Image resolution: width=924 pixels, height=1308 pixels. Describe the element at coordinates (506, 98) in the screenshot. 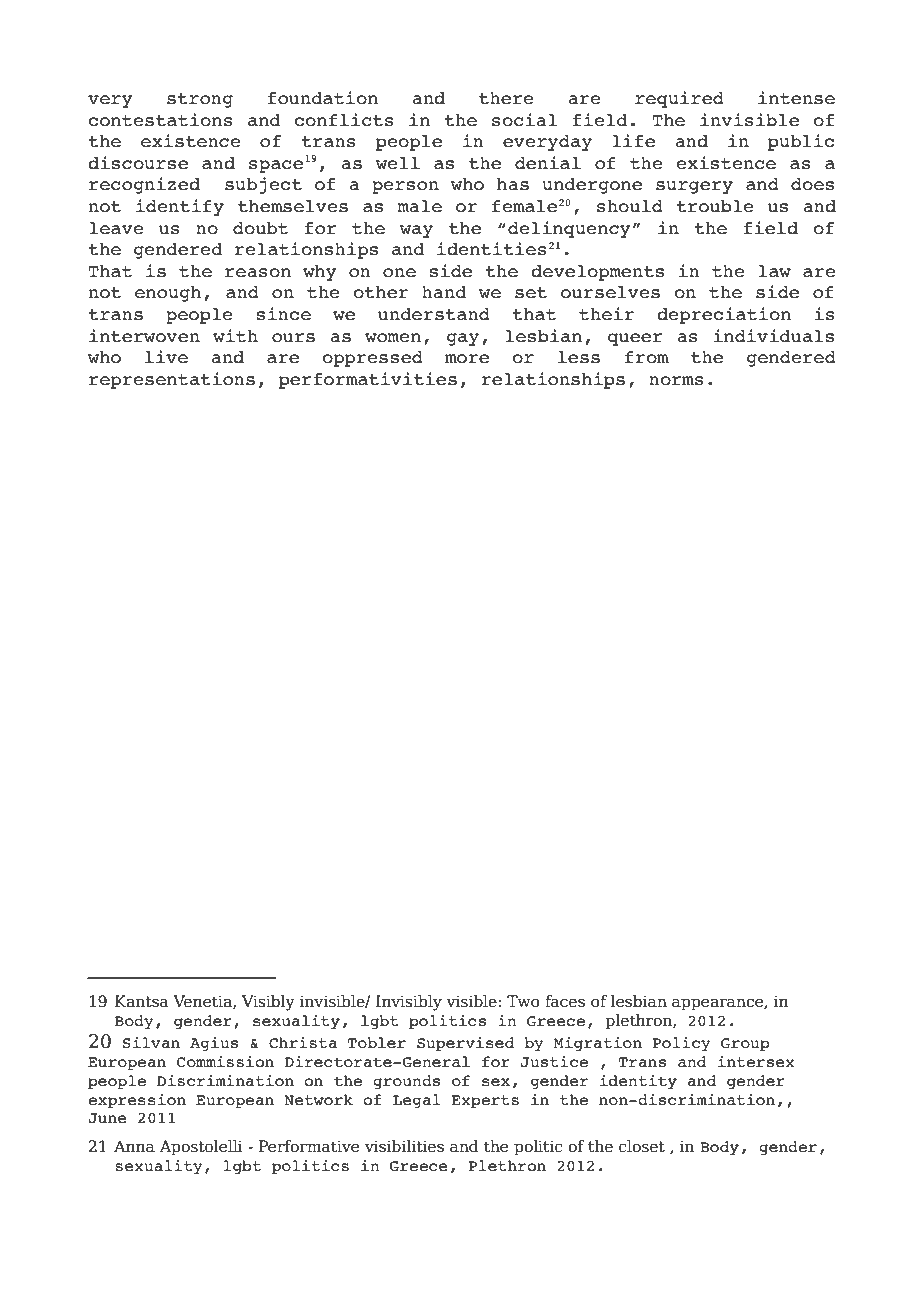

I see `there` at that location.
